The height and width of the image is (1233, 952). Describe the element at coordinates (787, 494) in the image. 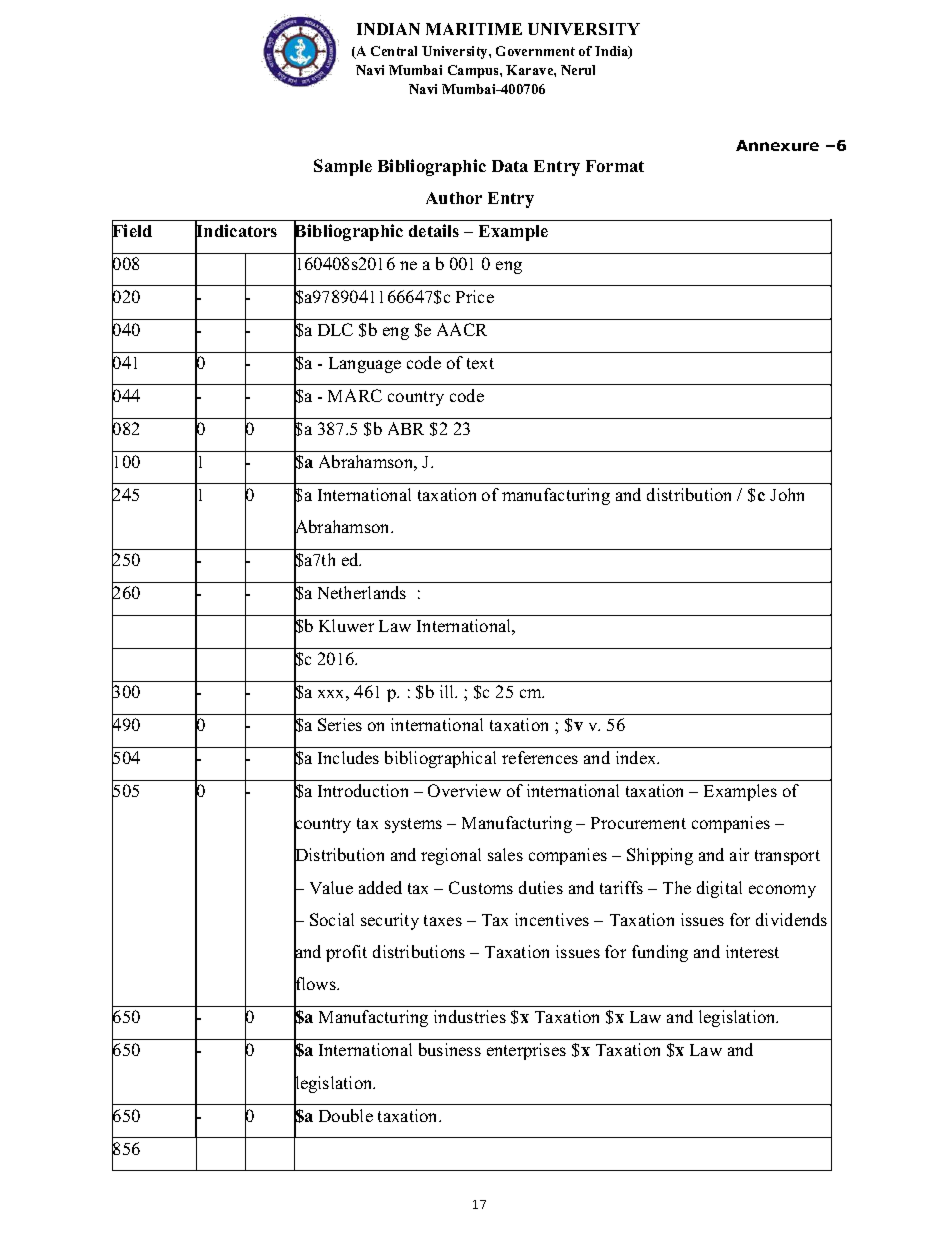

I see `John` at that location.
